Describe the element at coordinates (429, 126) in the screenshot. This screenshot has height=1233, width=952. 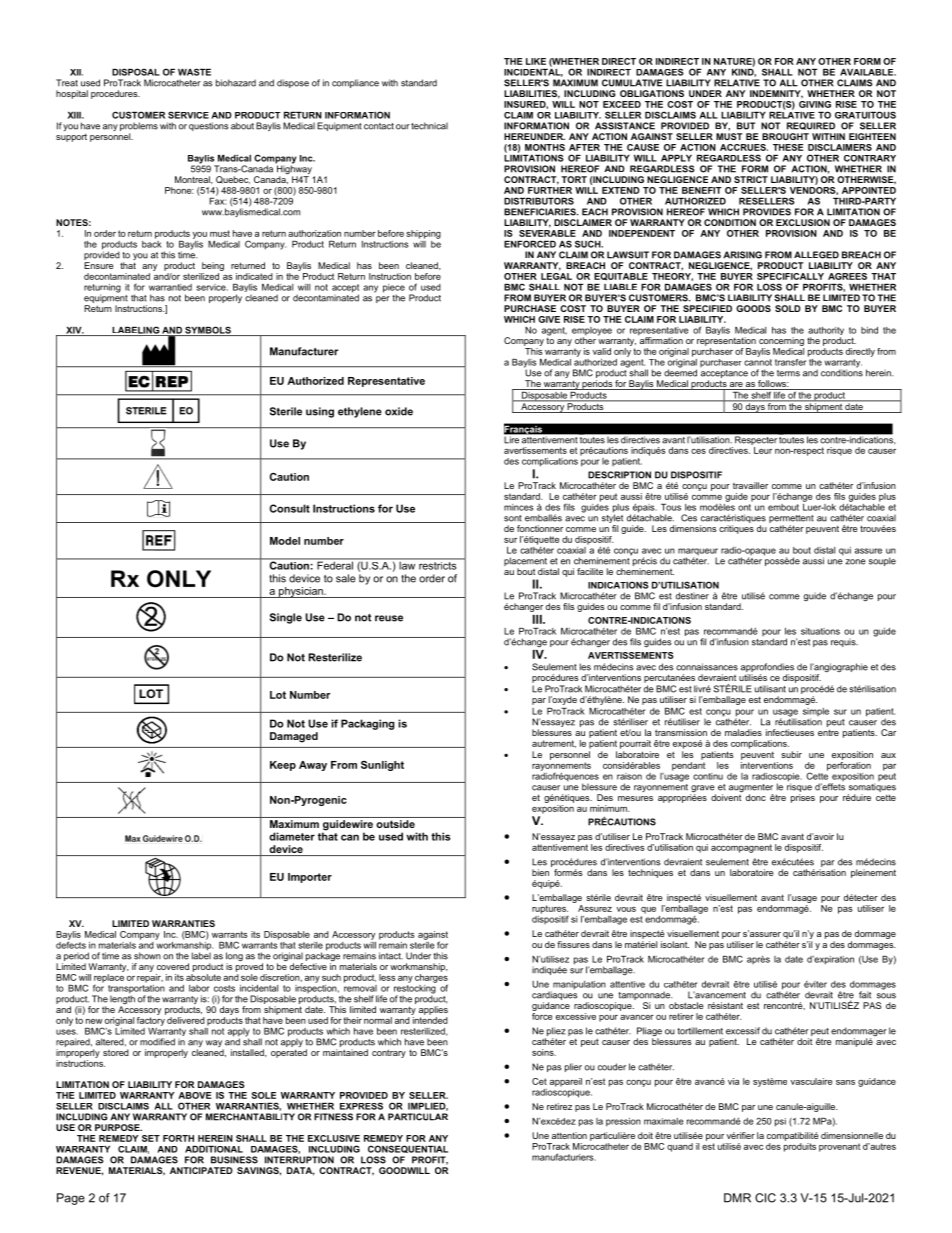
I see `technical` at that location.
